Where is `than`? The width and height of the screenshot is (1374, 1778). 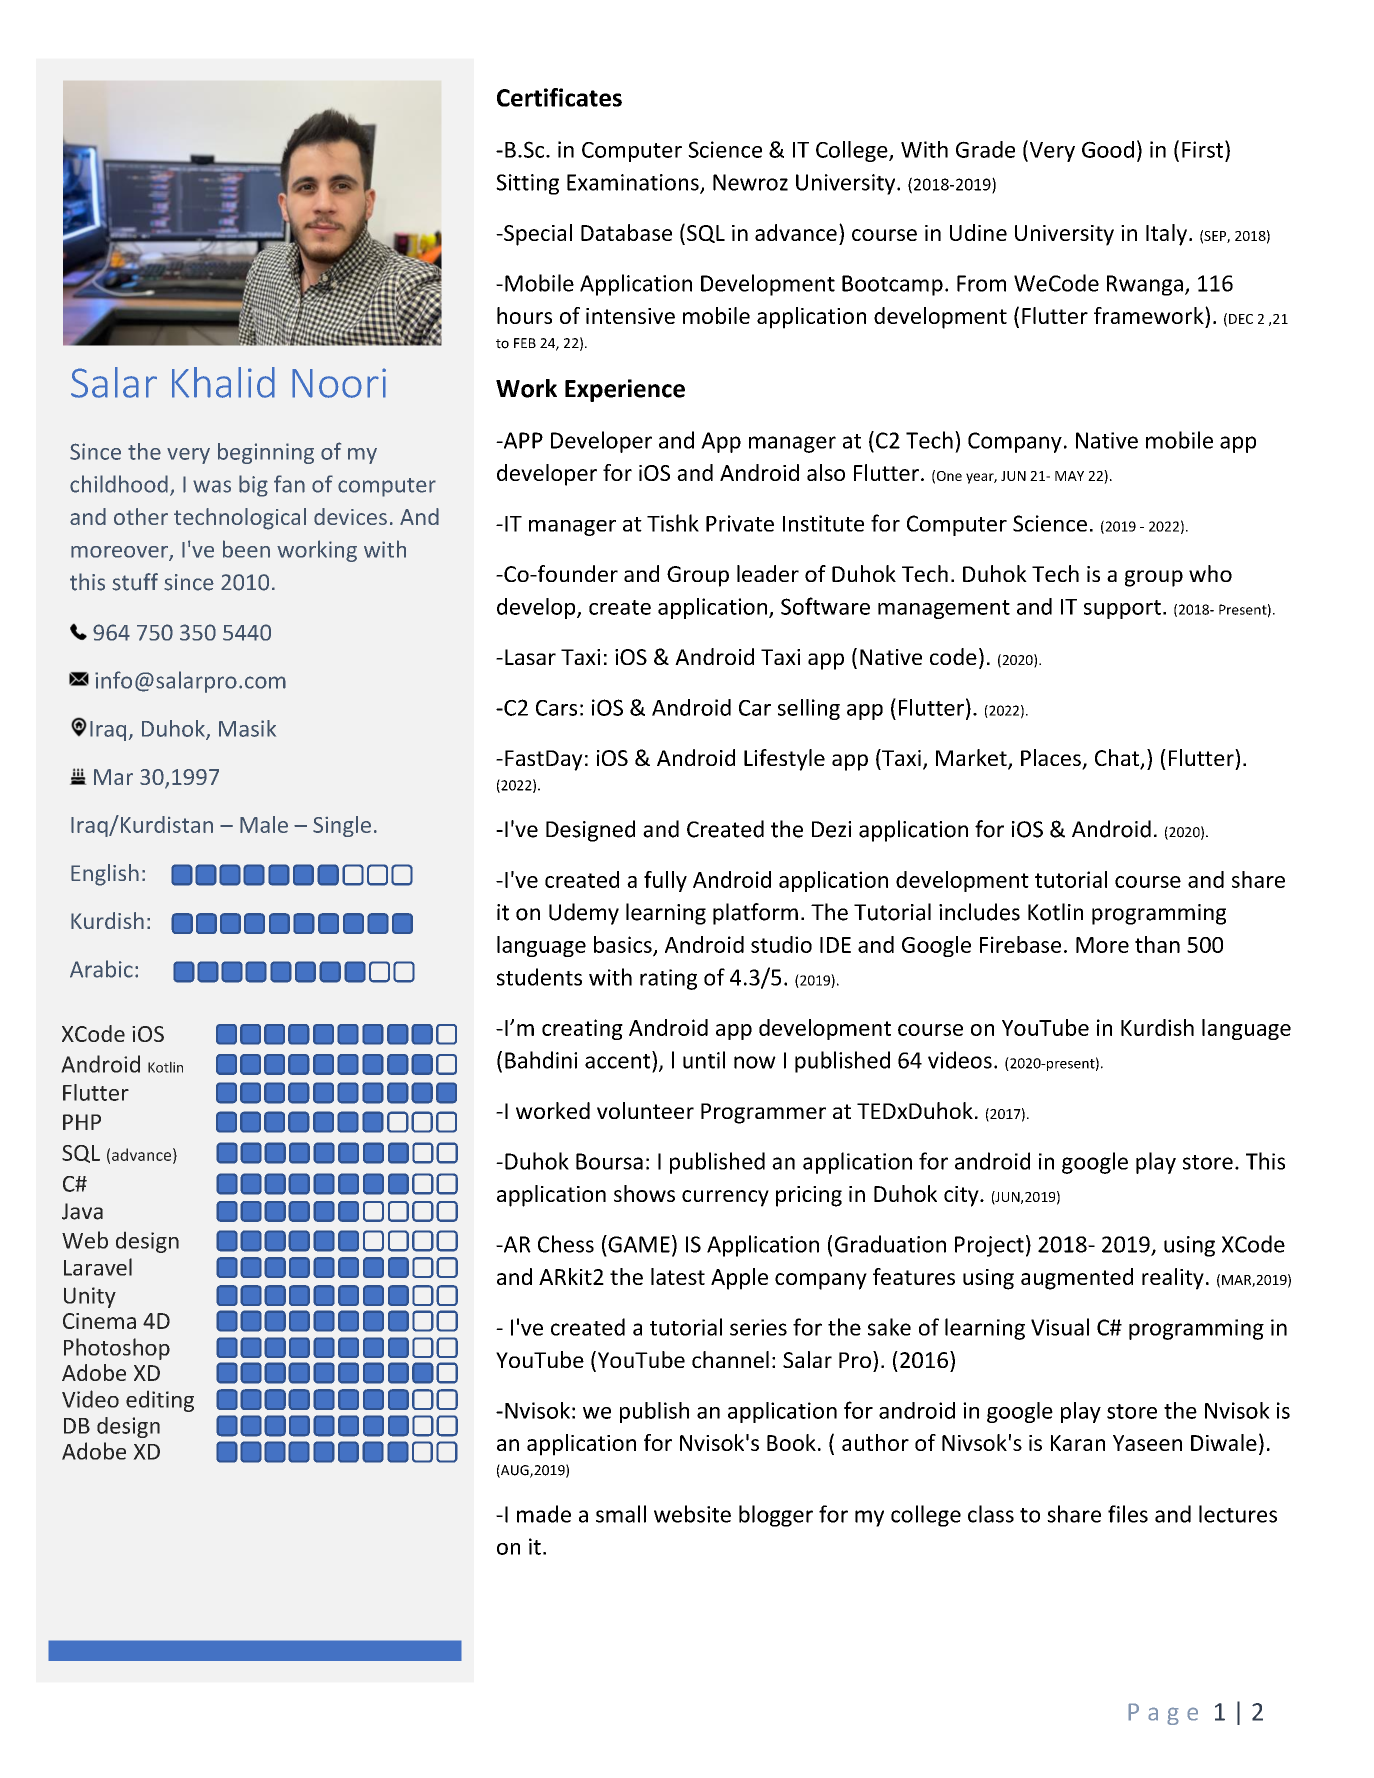 than is located at coordinates (1157, 944).
